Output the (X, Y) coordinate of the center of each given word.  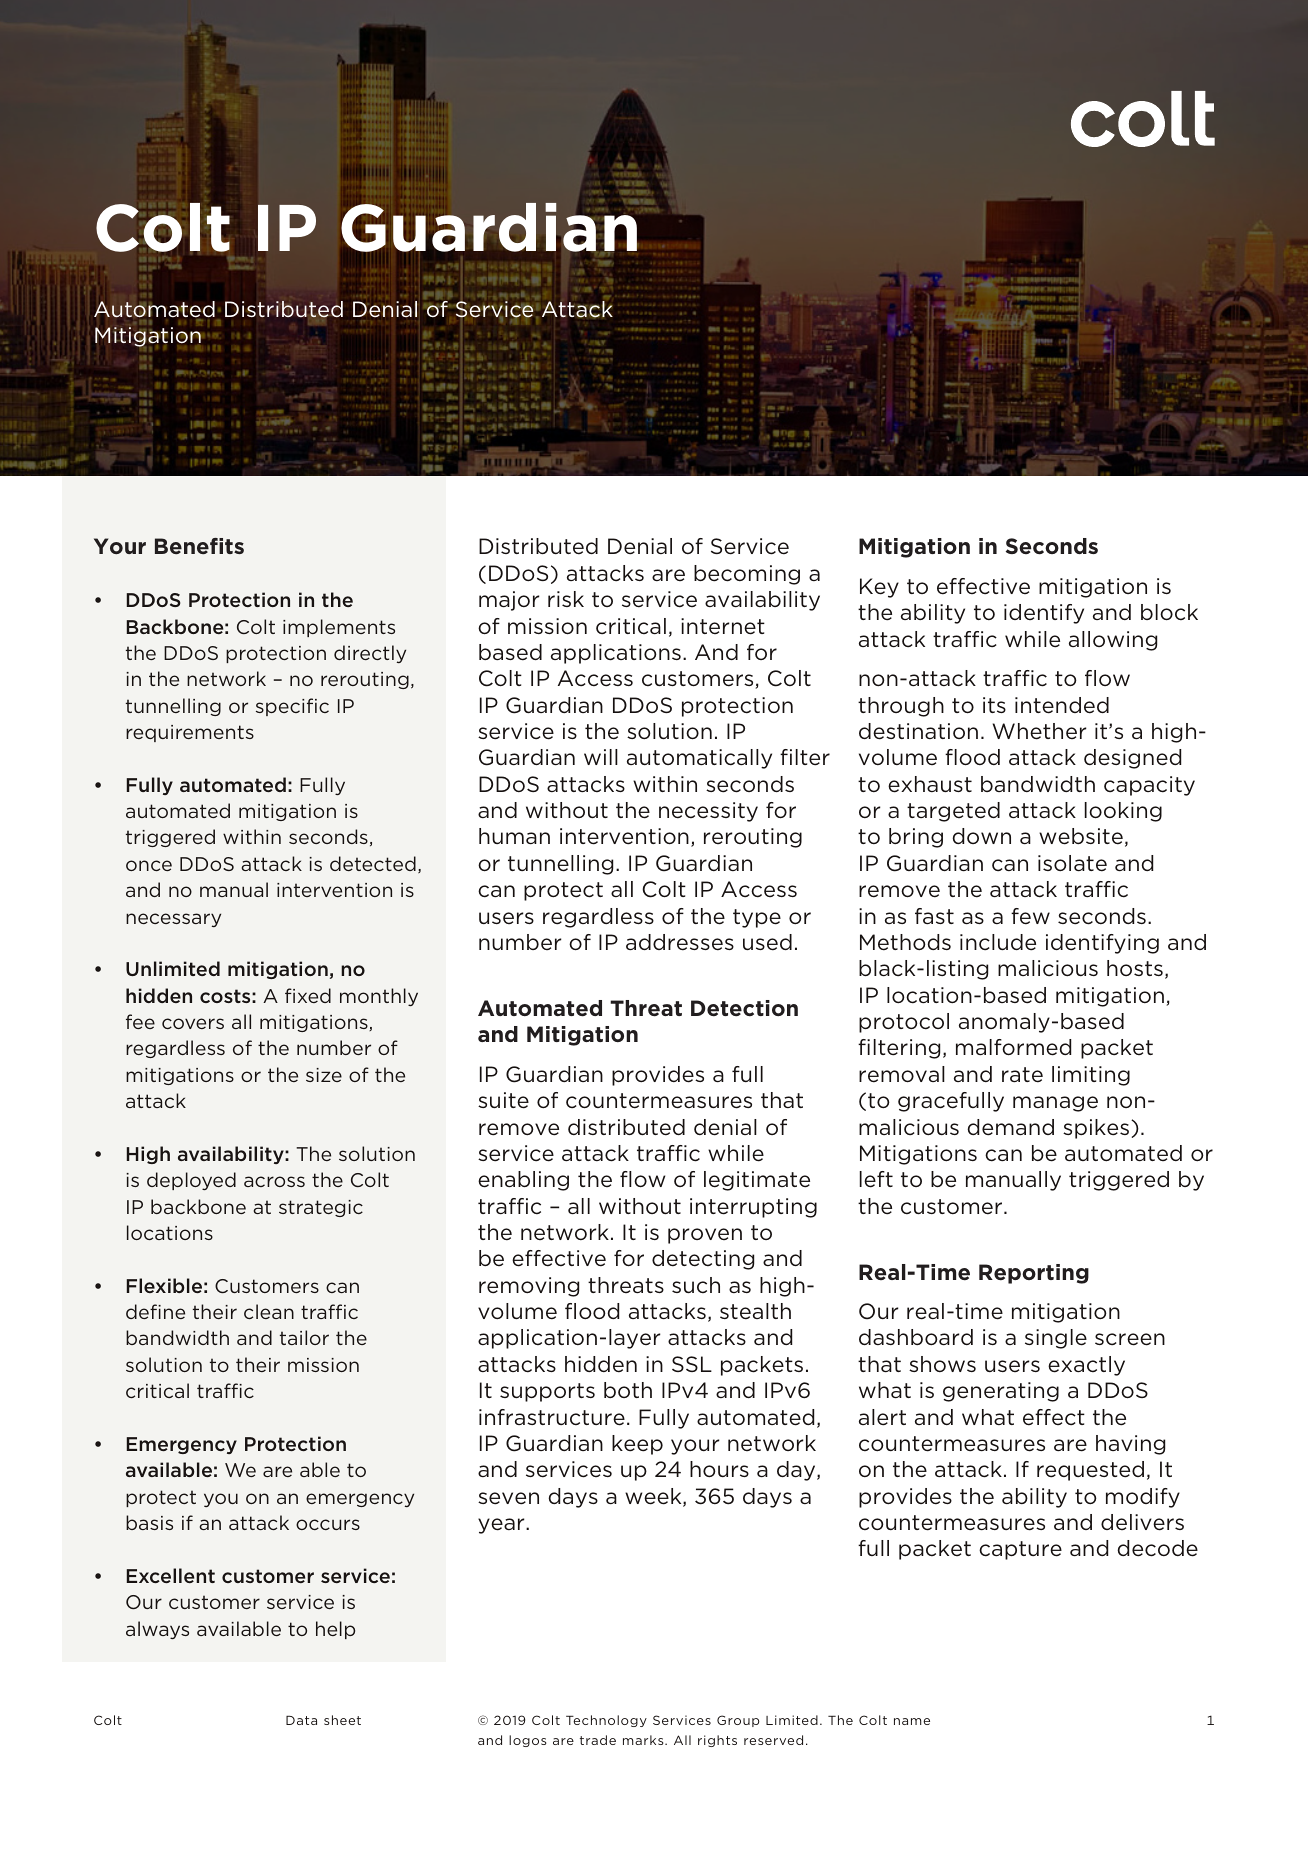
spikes (1097, 1129)
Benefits (199, 546)
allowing (1113, 641)
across (274, 1181)
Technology (606, 1721)
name (912, 1721)
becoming (747, 575)
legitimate (757, 1181)
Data (301, 1720)
